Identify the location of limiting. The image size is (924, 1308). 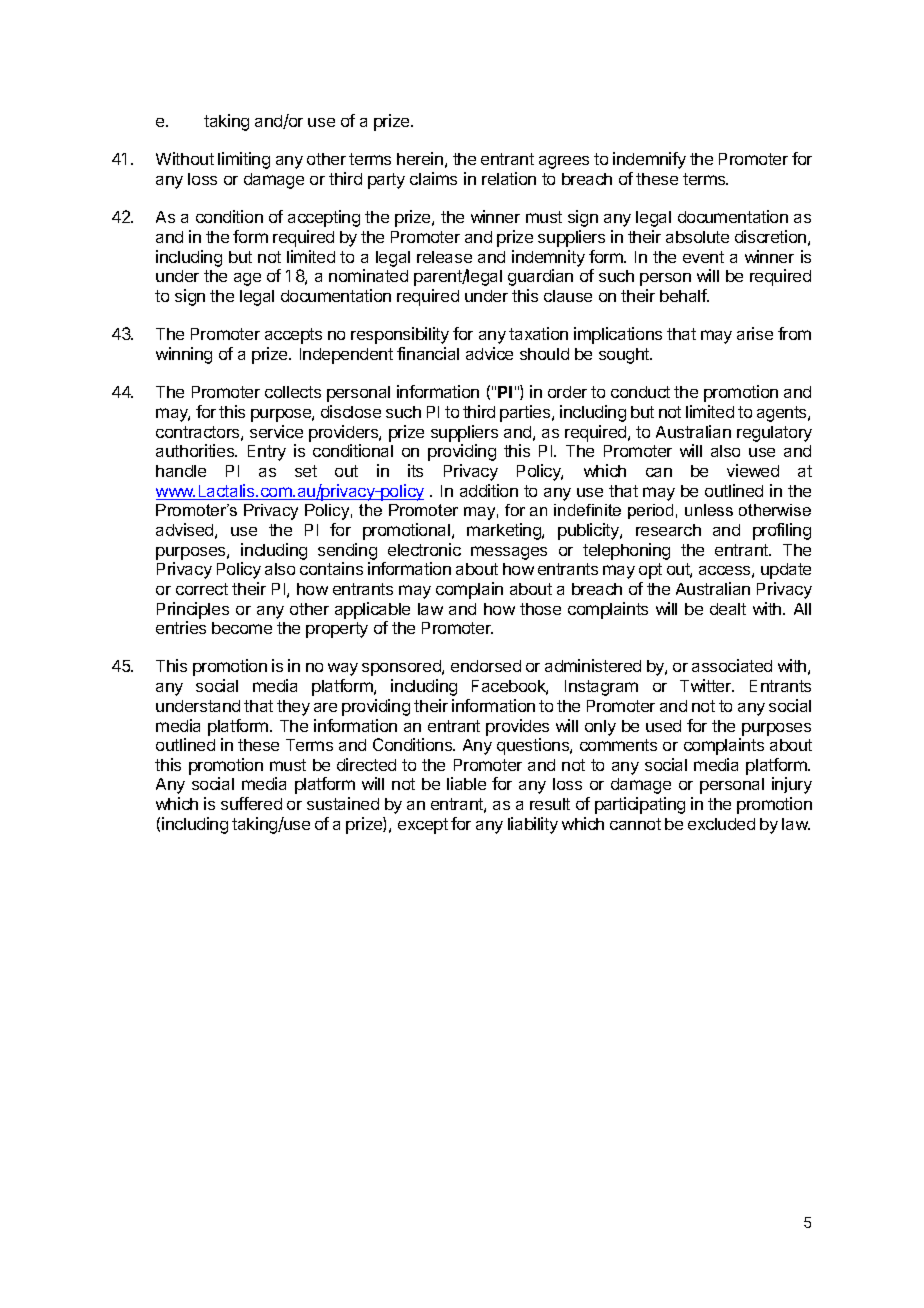
(244, 160).
